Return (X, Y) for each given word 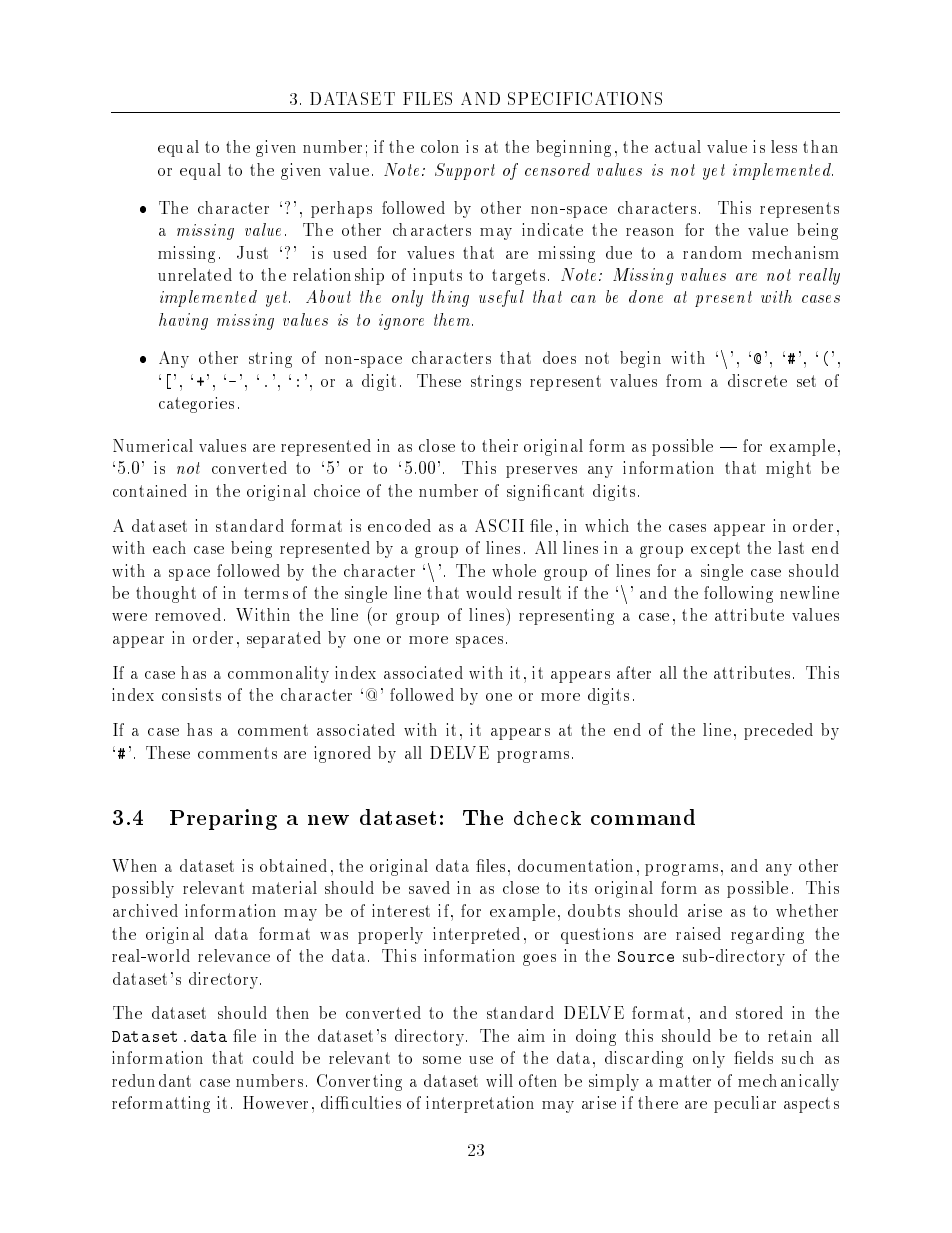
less (784, 146)
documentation (575, 865)
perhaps (341, 209)
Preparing (223, 819)
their (500, 445)
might (788, 469)
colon (440, 146)
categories (196, 405)
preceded (778, 731)
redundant (151, 1080)
